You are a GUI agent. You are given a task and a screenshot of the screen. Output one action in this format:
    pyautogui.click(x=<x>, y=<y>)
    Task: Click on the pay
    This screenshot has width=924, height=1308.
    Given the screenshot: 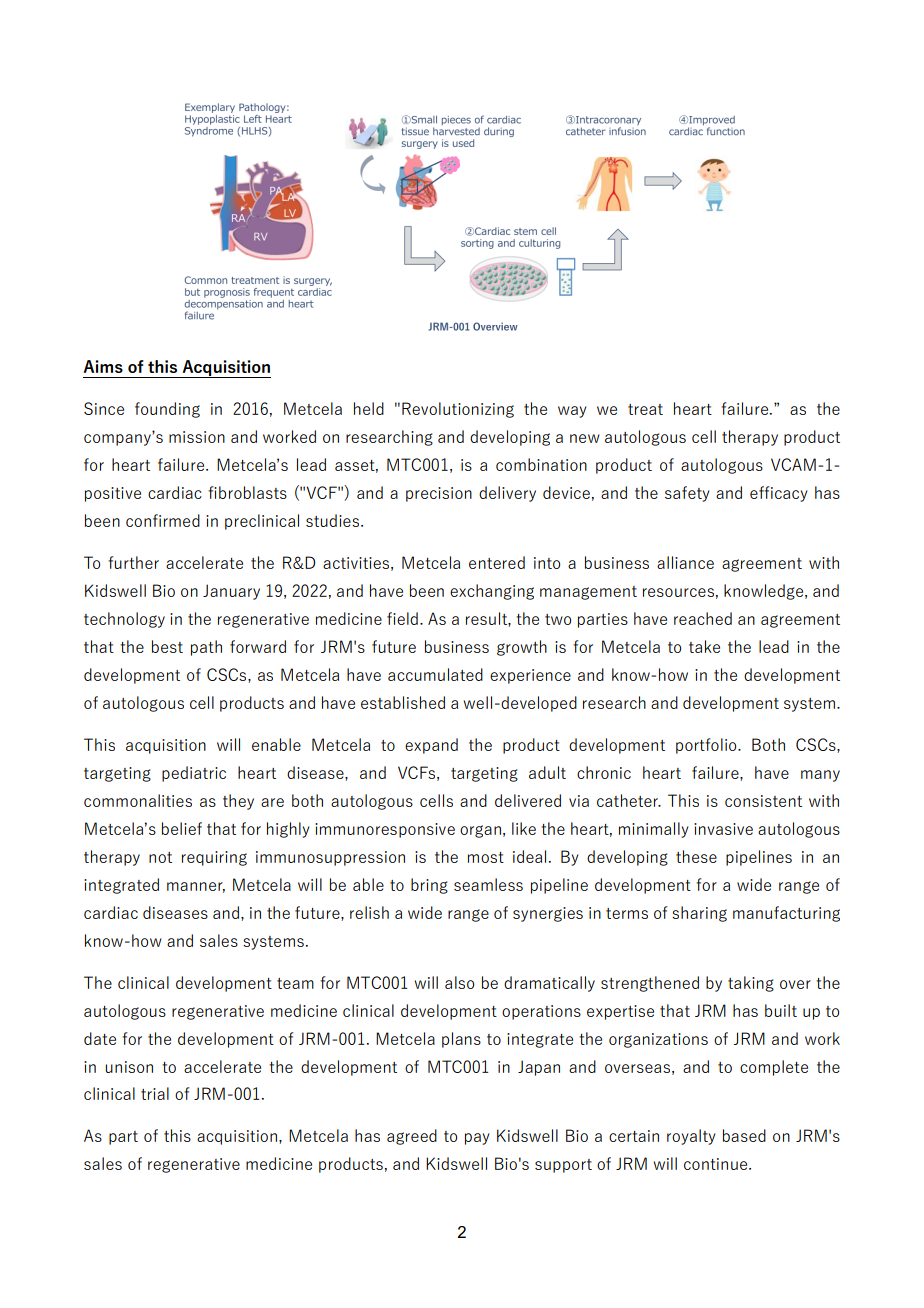 What is the action you would take?
    pyautogui.click(x=477, y=1139)
